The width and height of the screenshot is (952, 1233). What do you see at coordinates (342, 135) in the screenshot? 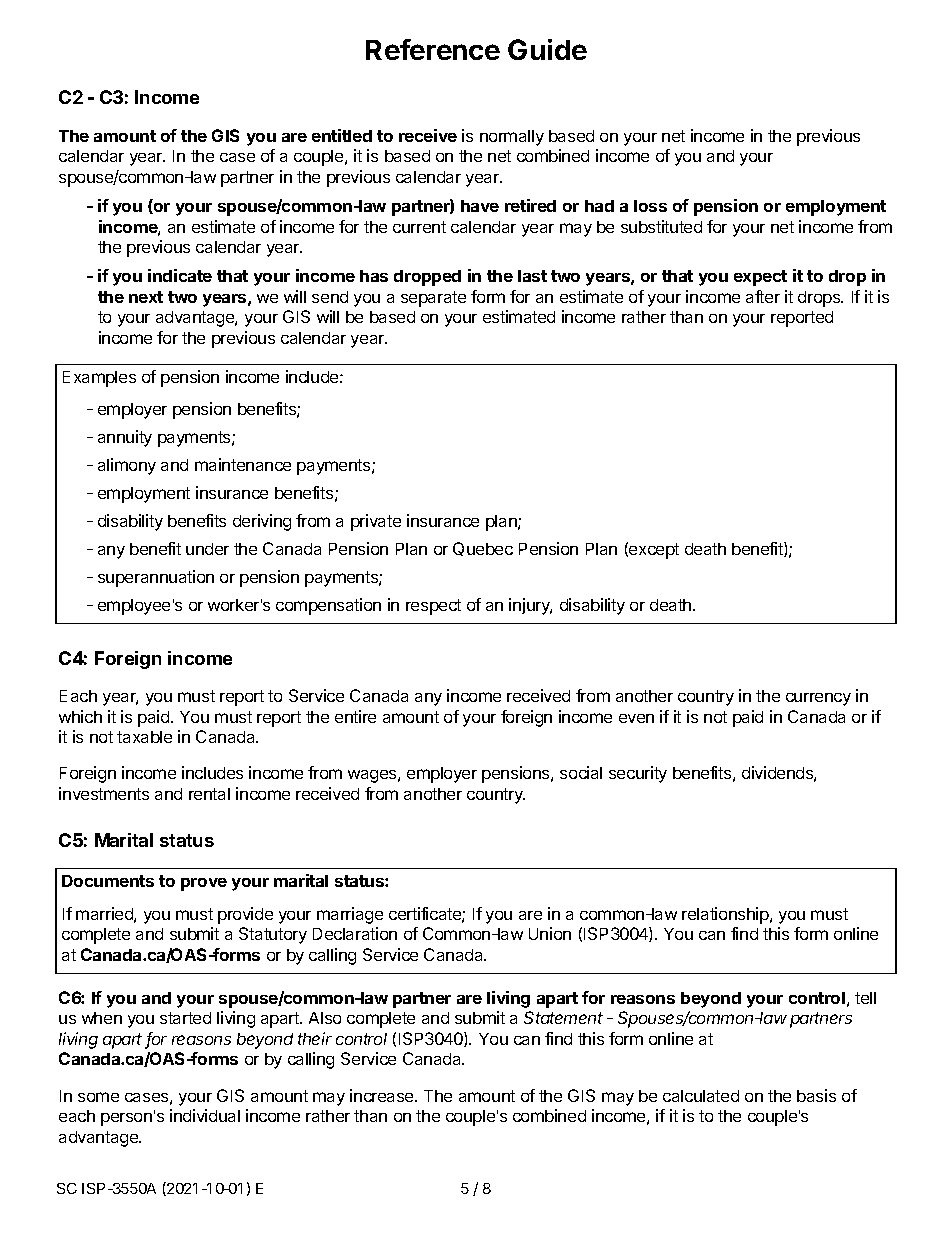
I see `entitled` at bounding box center [342, 135].
